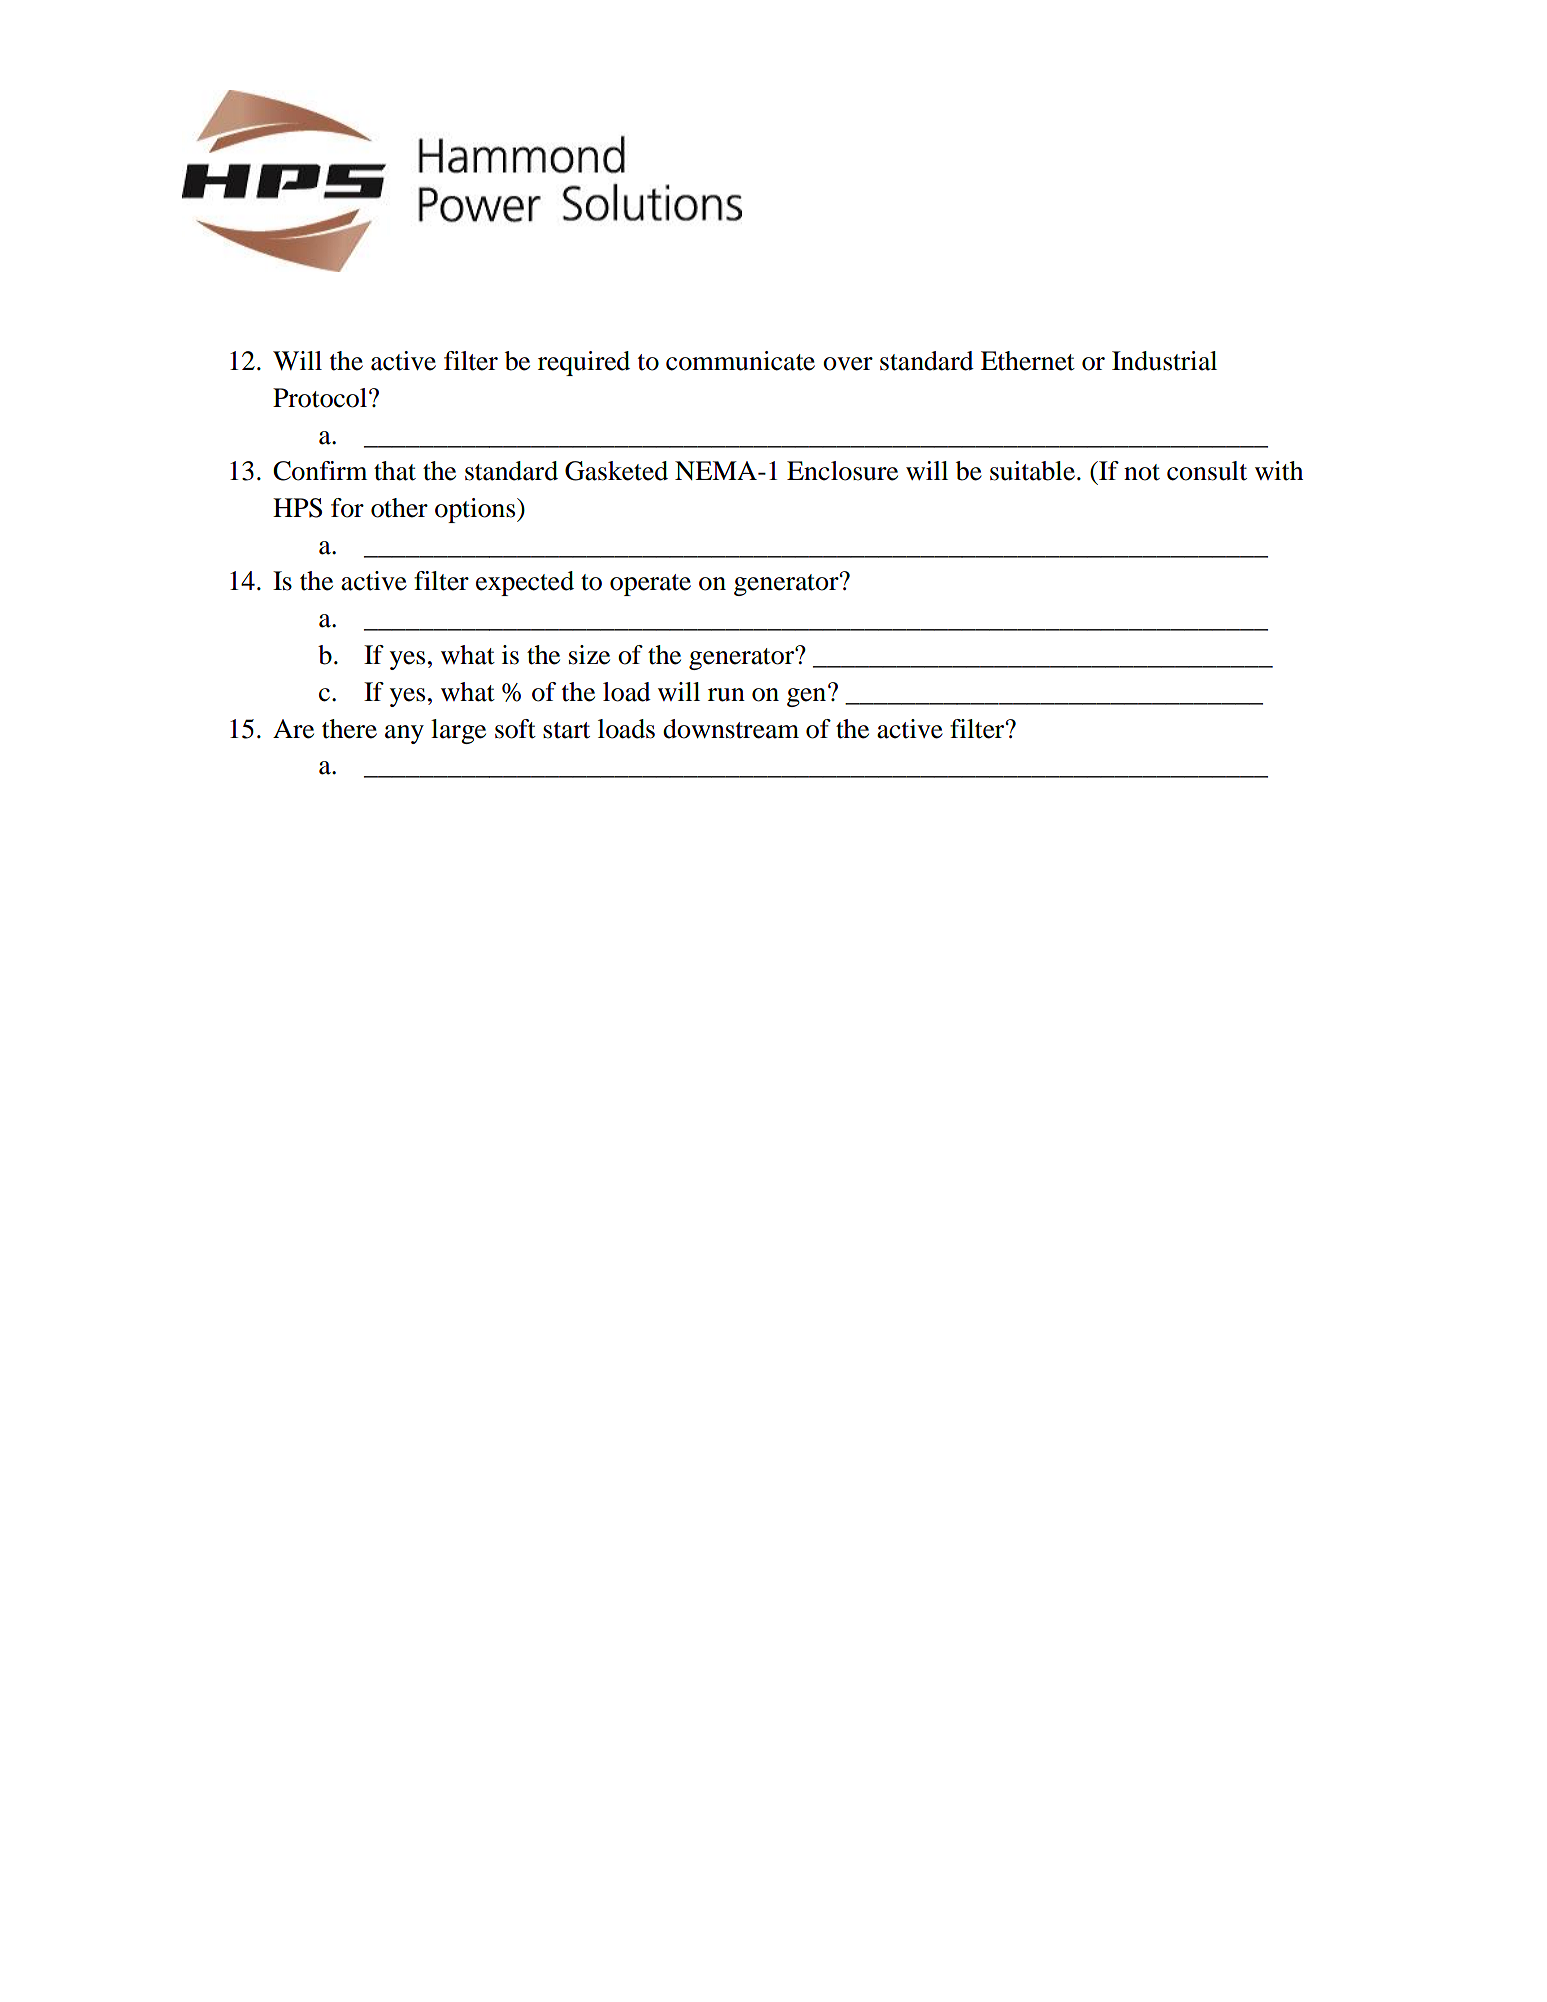 The height and width of the screenshot is (2002, 1547). I want to click on Protocol, so click(320, 398).
